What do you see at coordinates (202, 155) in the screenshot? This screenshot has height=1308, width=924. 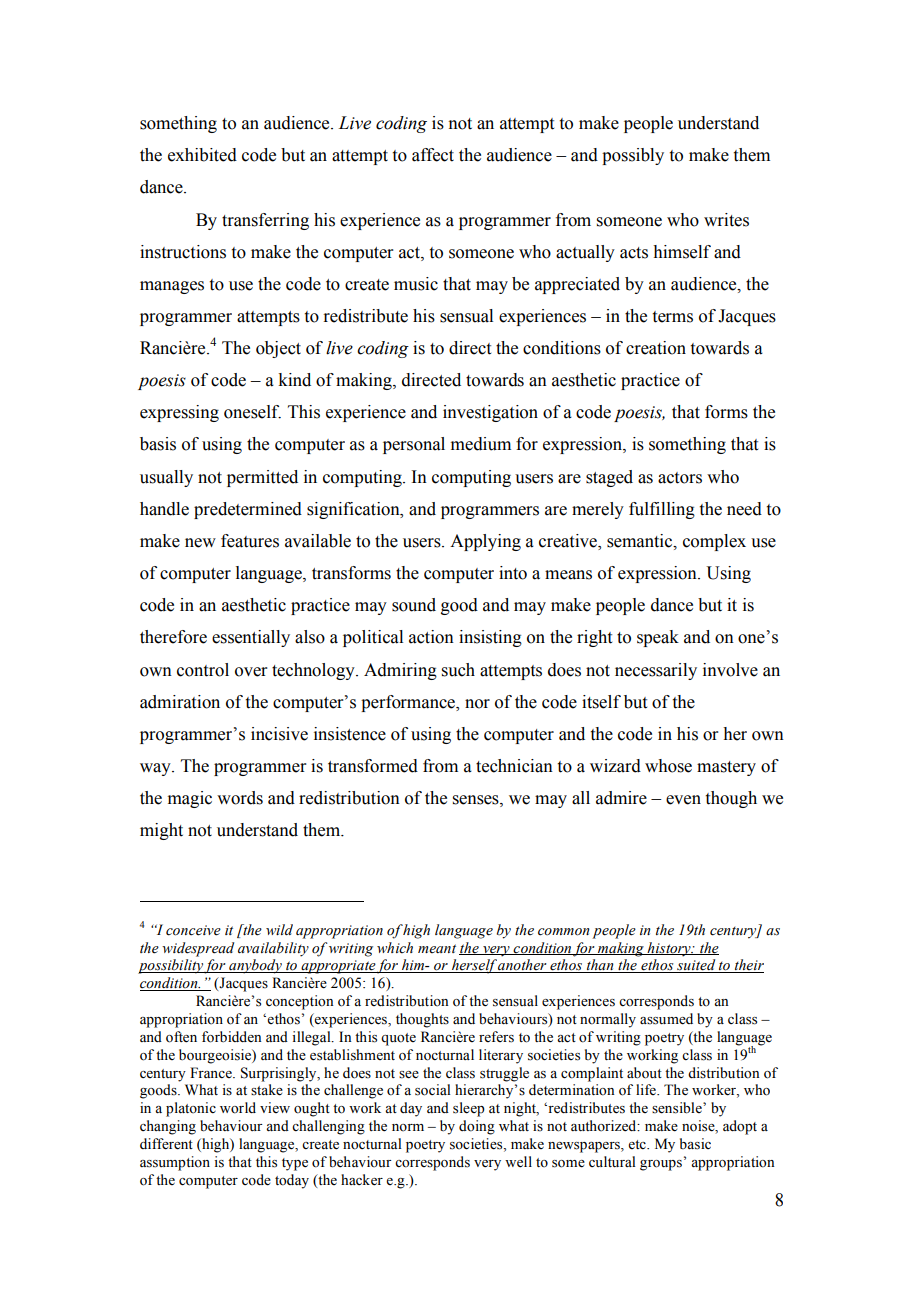 I see `exhibited` at bounding box center [202, 155].
